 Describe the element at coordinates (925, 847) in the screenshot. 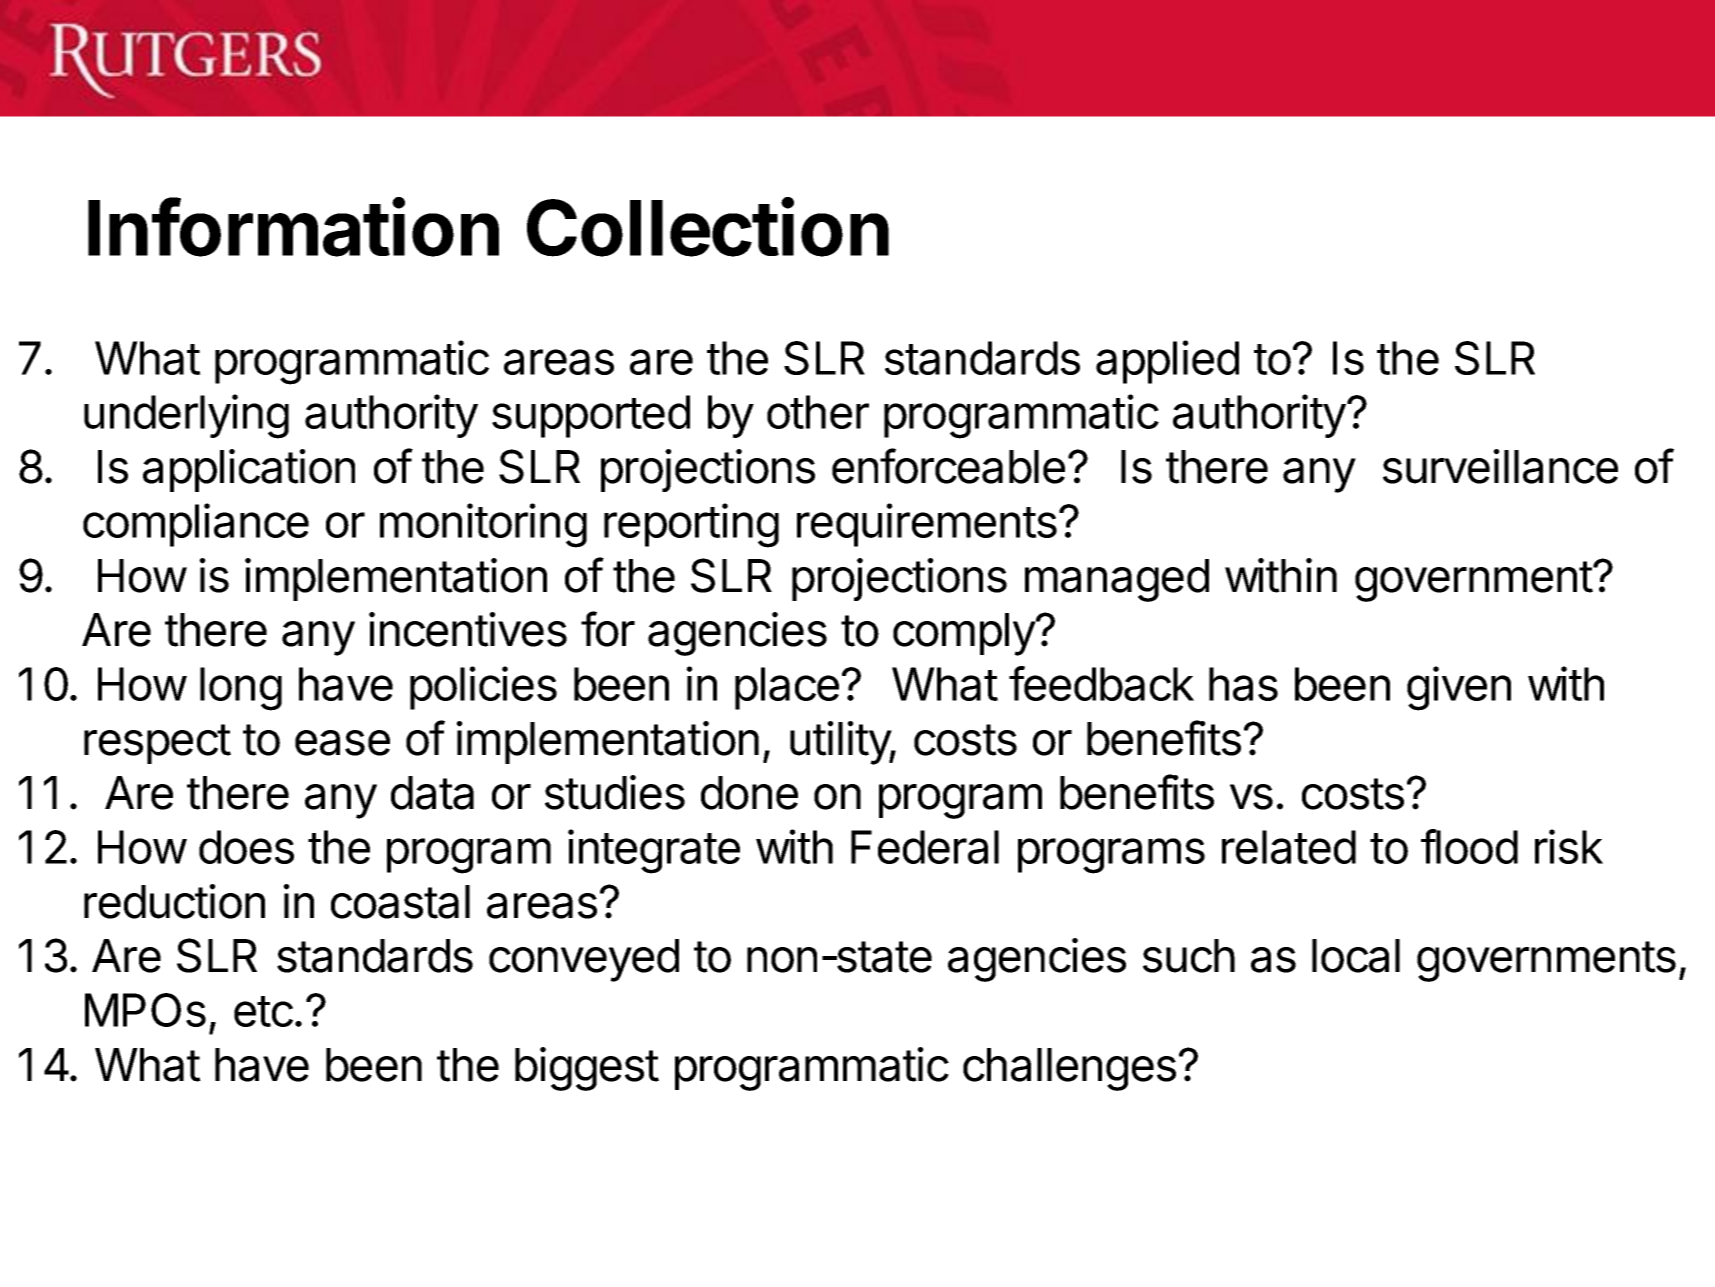

I see `Federal` at that location.
